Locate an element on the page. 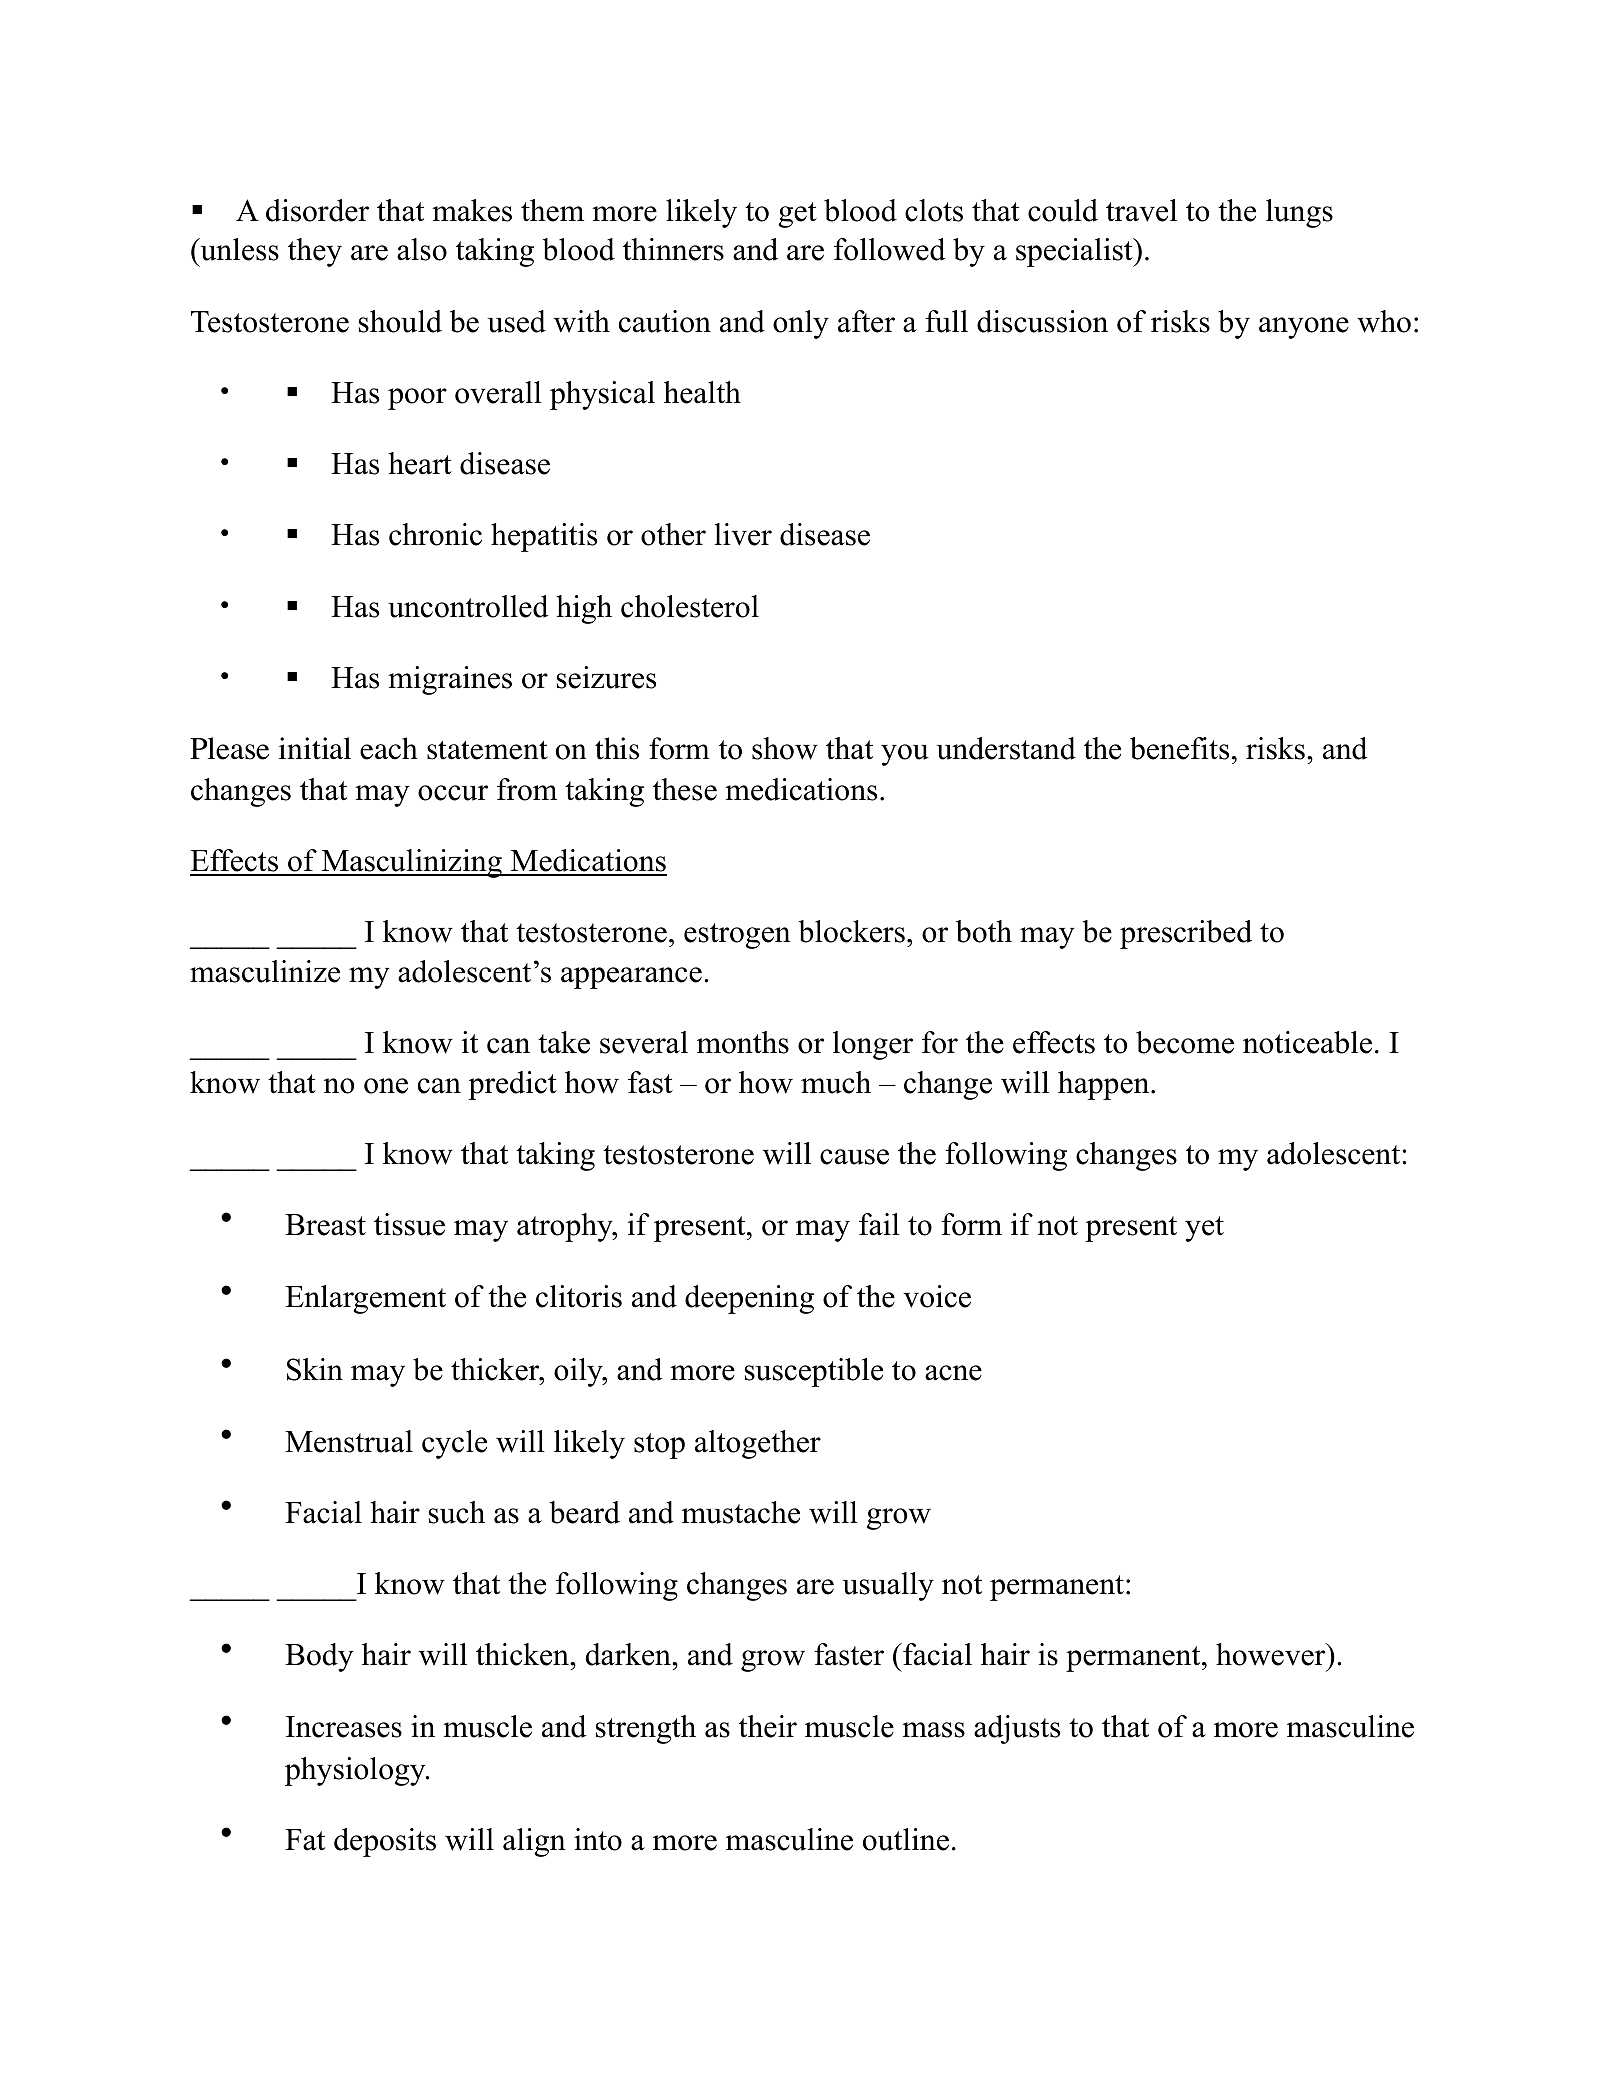 Image resolution: width=1615 pixels, height=2090 pixels. they is located at coordinates (315, 252).
